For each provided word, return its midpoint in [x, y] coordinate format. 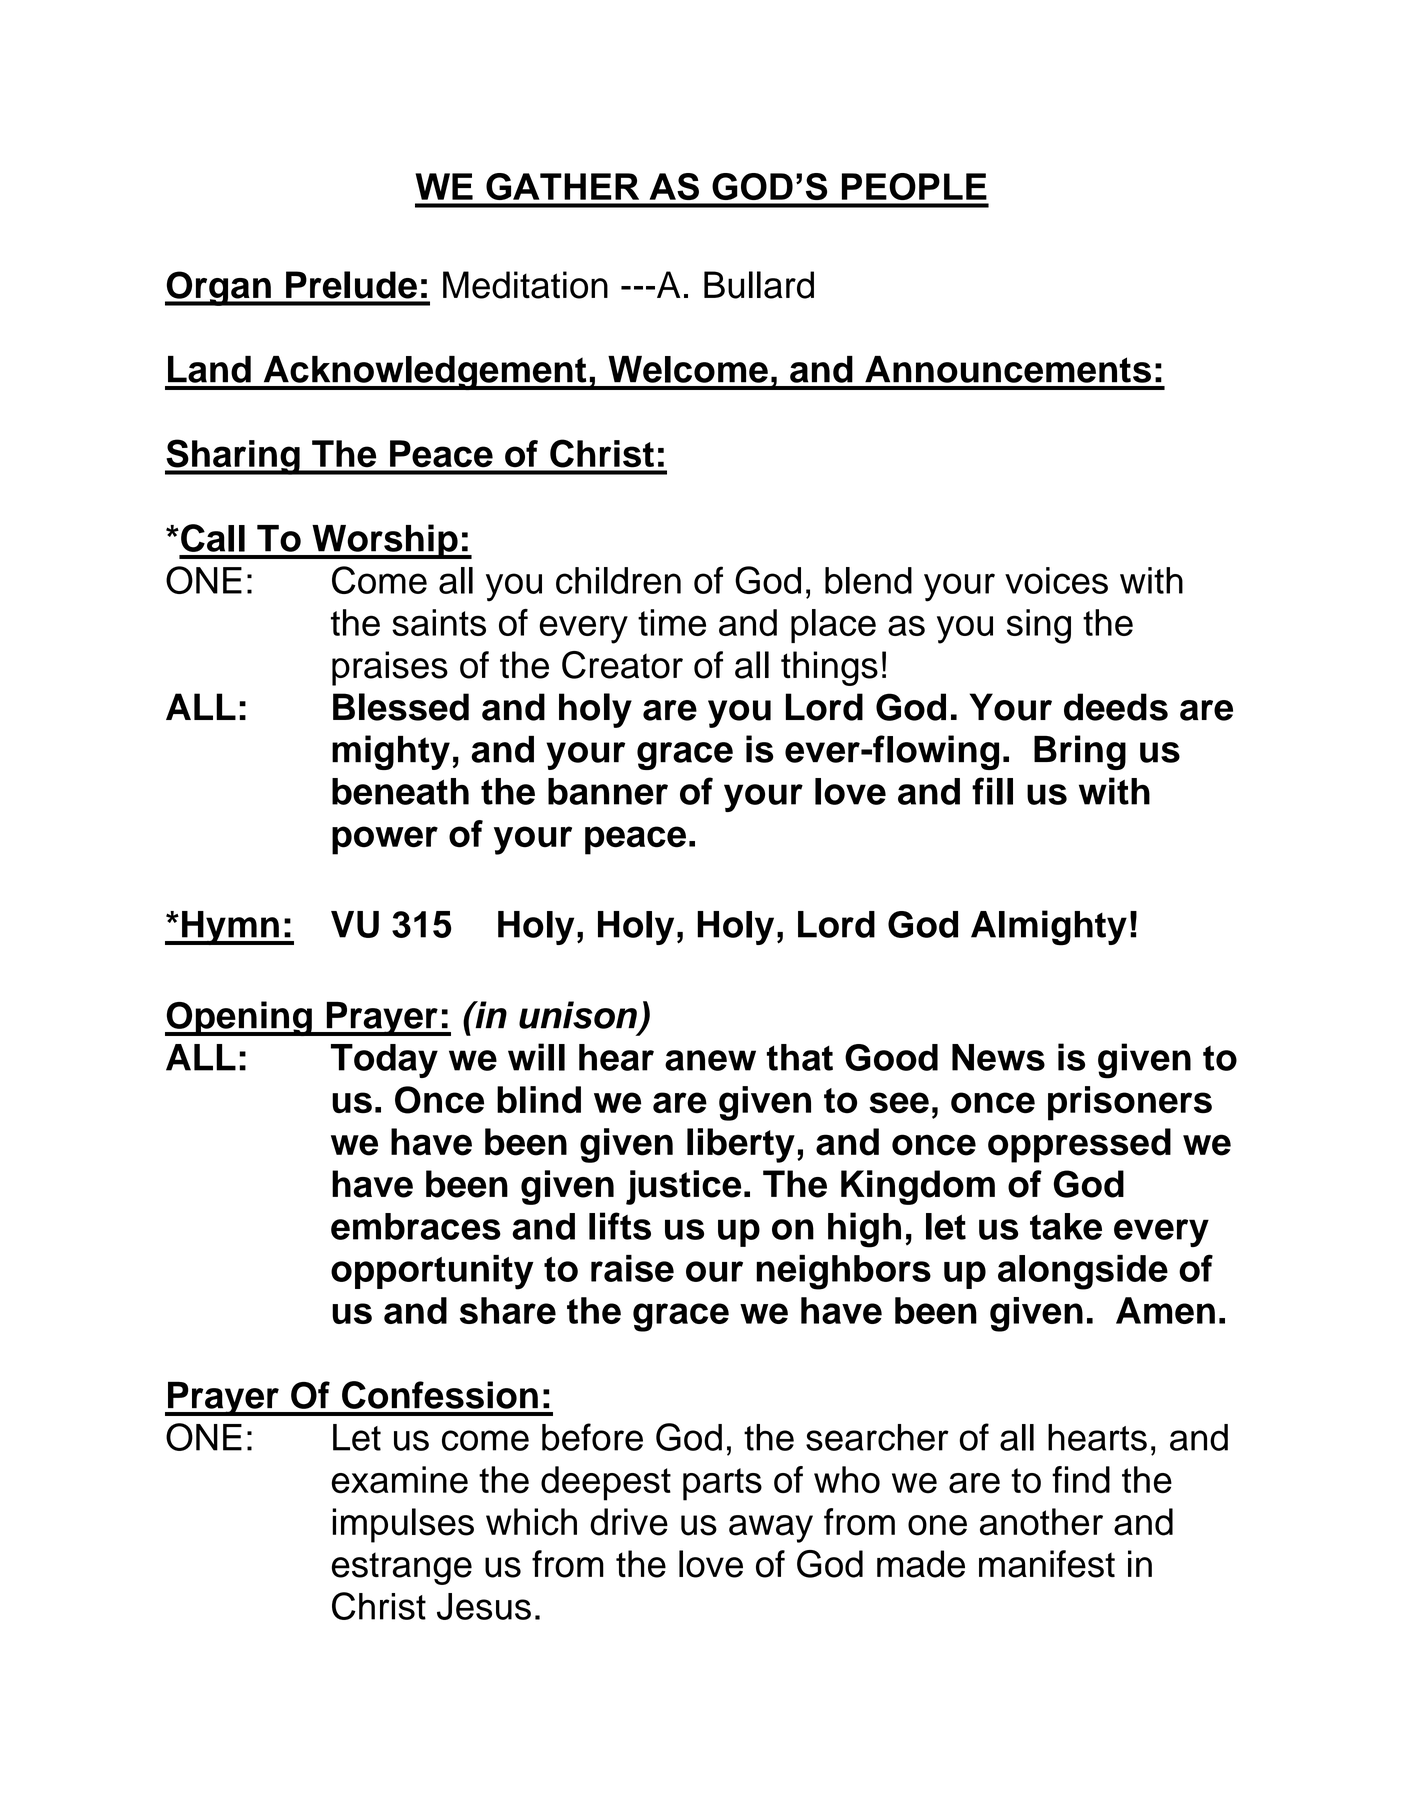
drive [629, 1522]
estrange [402, 1568]
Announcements [1008, 369]
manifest [1047, 1564]
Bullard [759, 285]
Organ [219, 288]
